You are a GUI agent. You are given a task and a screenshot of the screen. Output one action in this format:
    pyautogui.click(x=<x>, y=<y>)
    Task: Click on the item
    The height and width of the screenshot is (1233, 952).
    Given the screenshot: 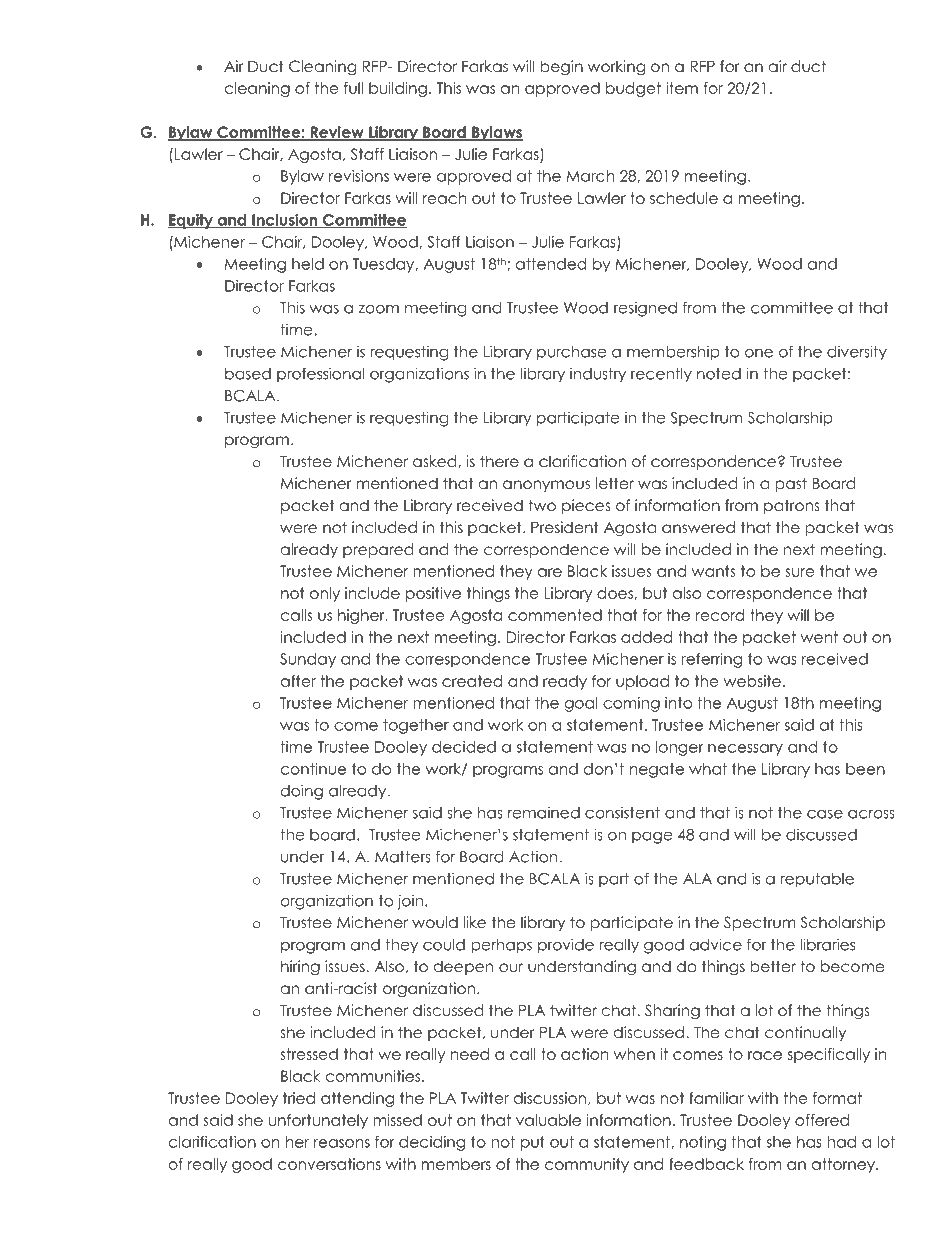 What is the action you would take?
    pyautogui.click(x=682, y=88)
